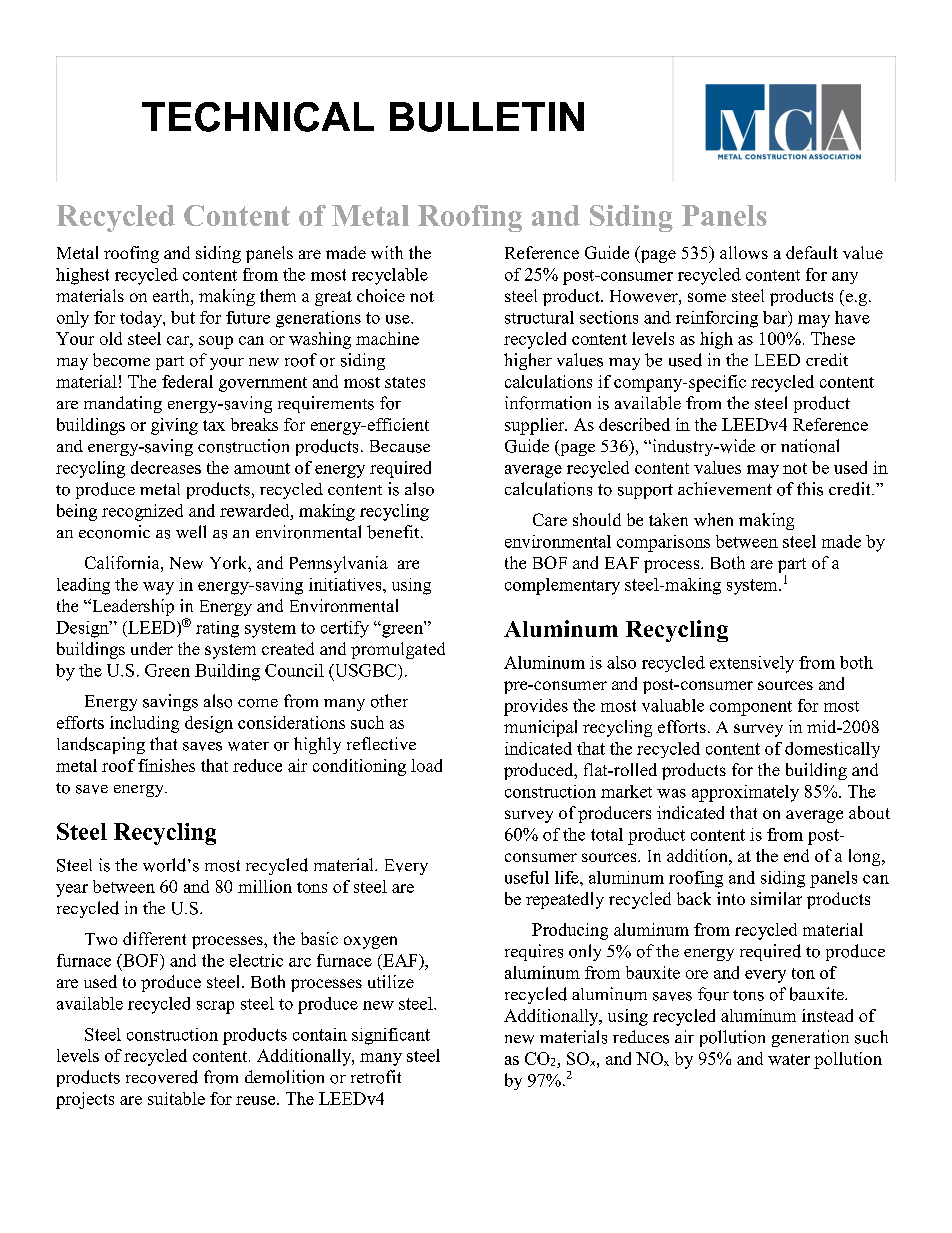 This screenshot has width=952, height=1233. Describe the element at coordinates (166, 765) in the screenshot. I see `finishes` at that location.
